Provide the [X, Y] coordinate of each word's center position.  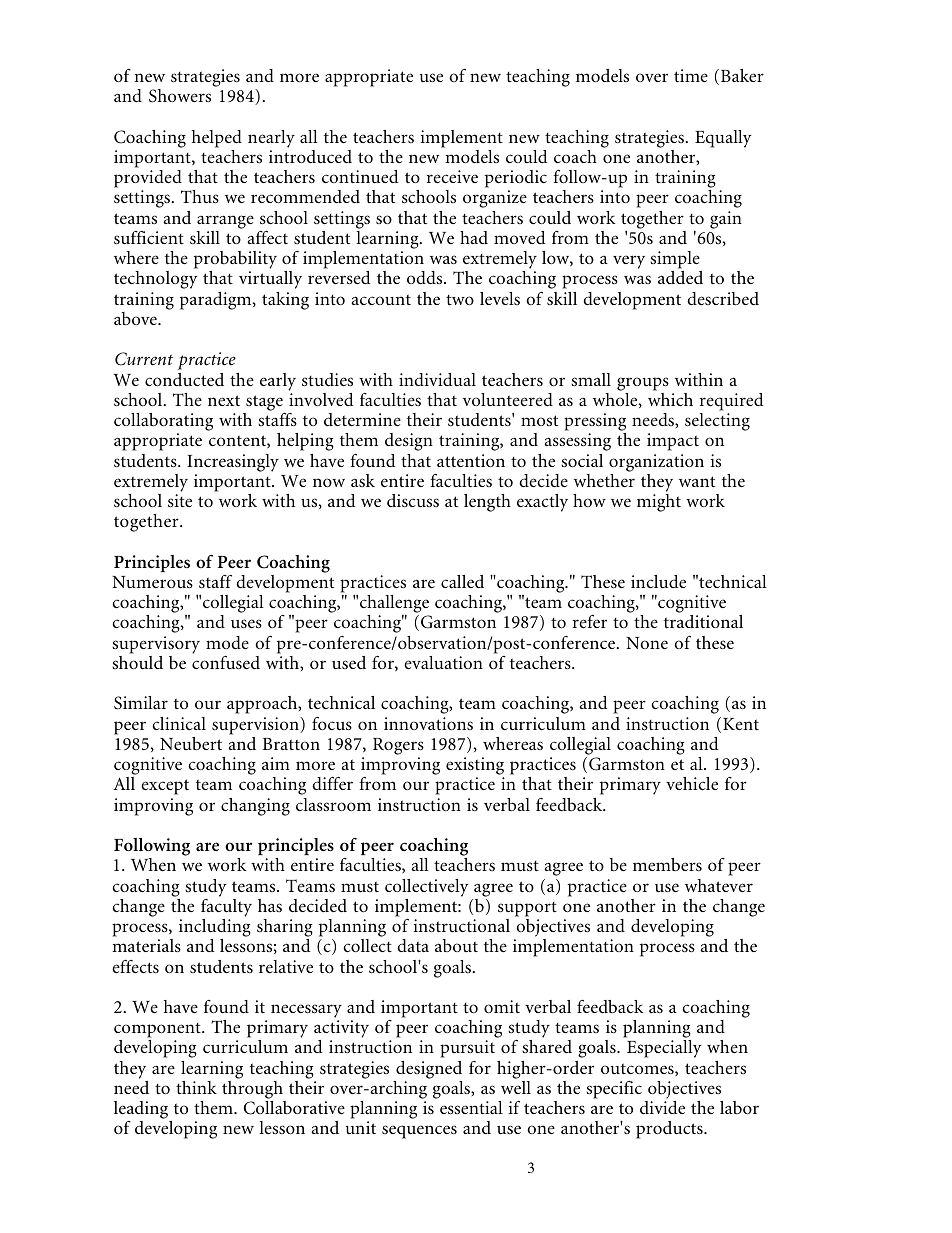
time [691, 75]
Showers [180, 96]
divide [662, 1107]
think [196, 1087]
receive [452, 176]
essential [471, 1108]
